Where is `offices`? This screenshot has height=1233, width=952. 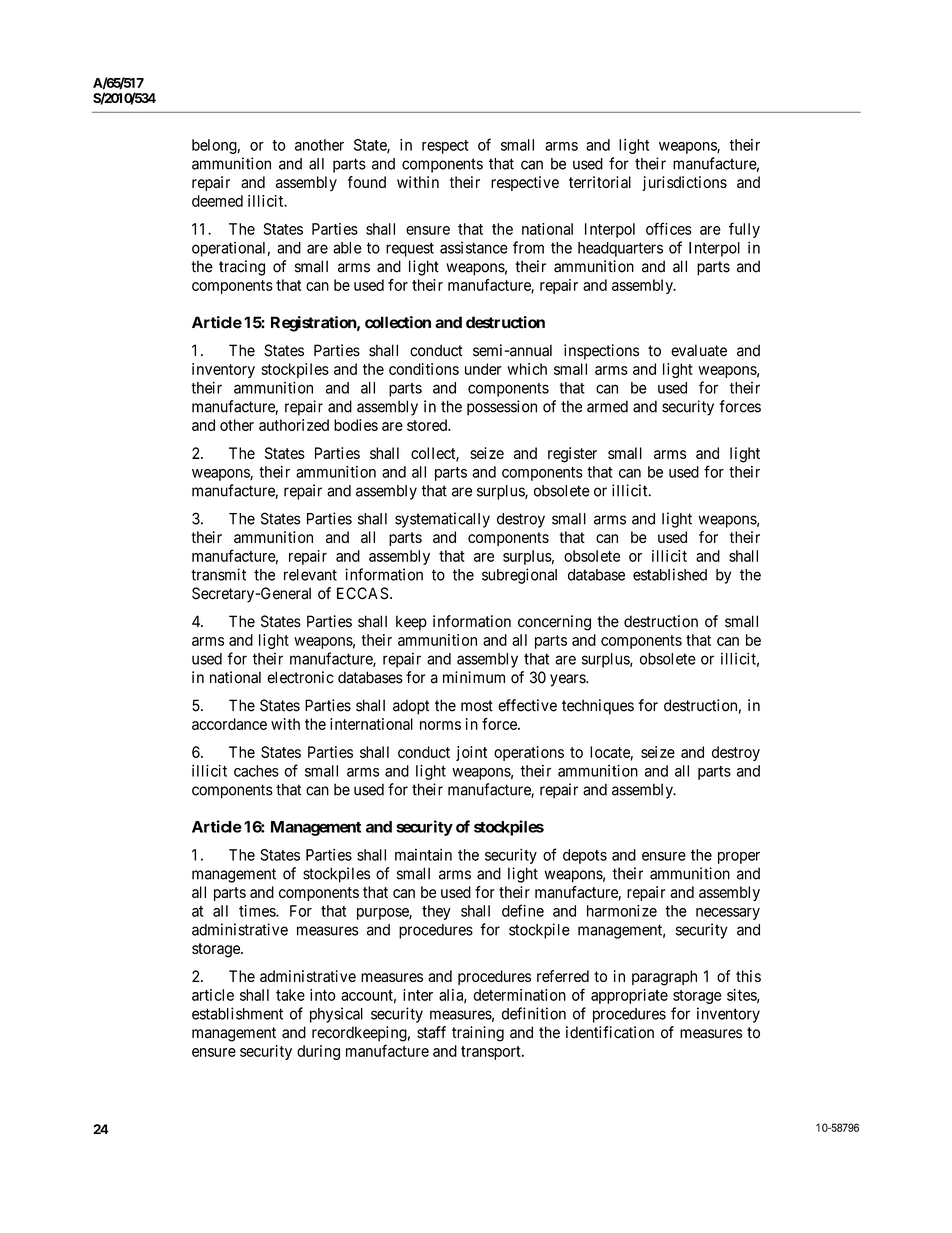
offices is located at coordinates (669, 228).
